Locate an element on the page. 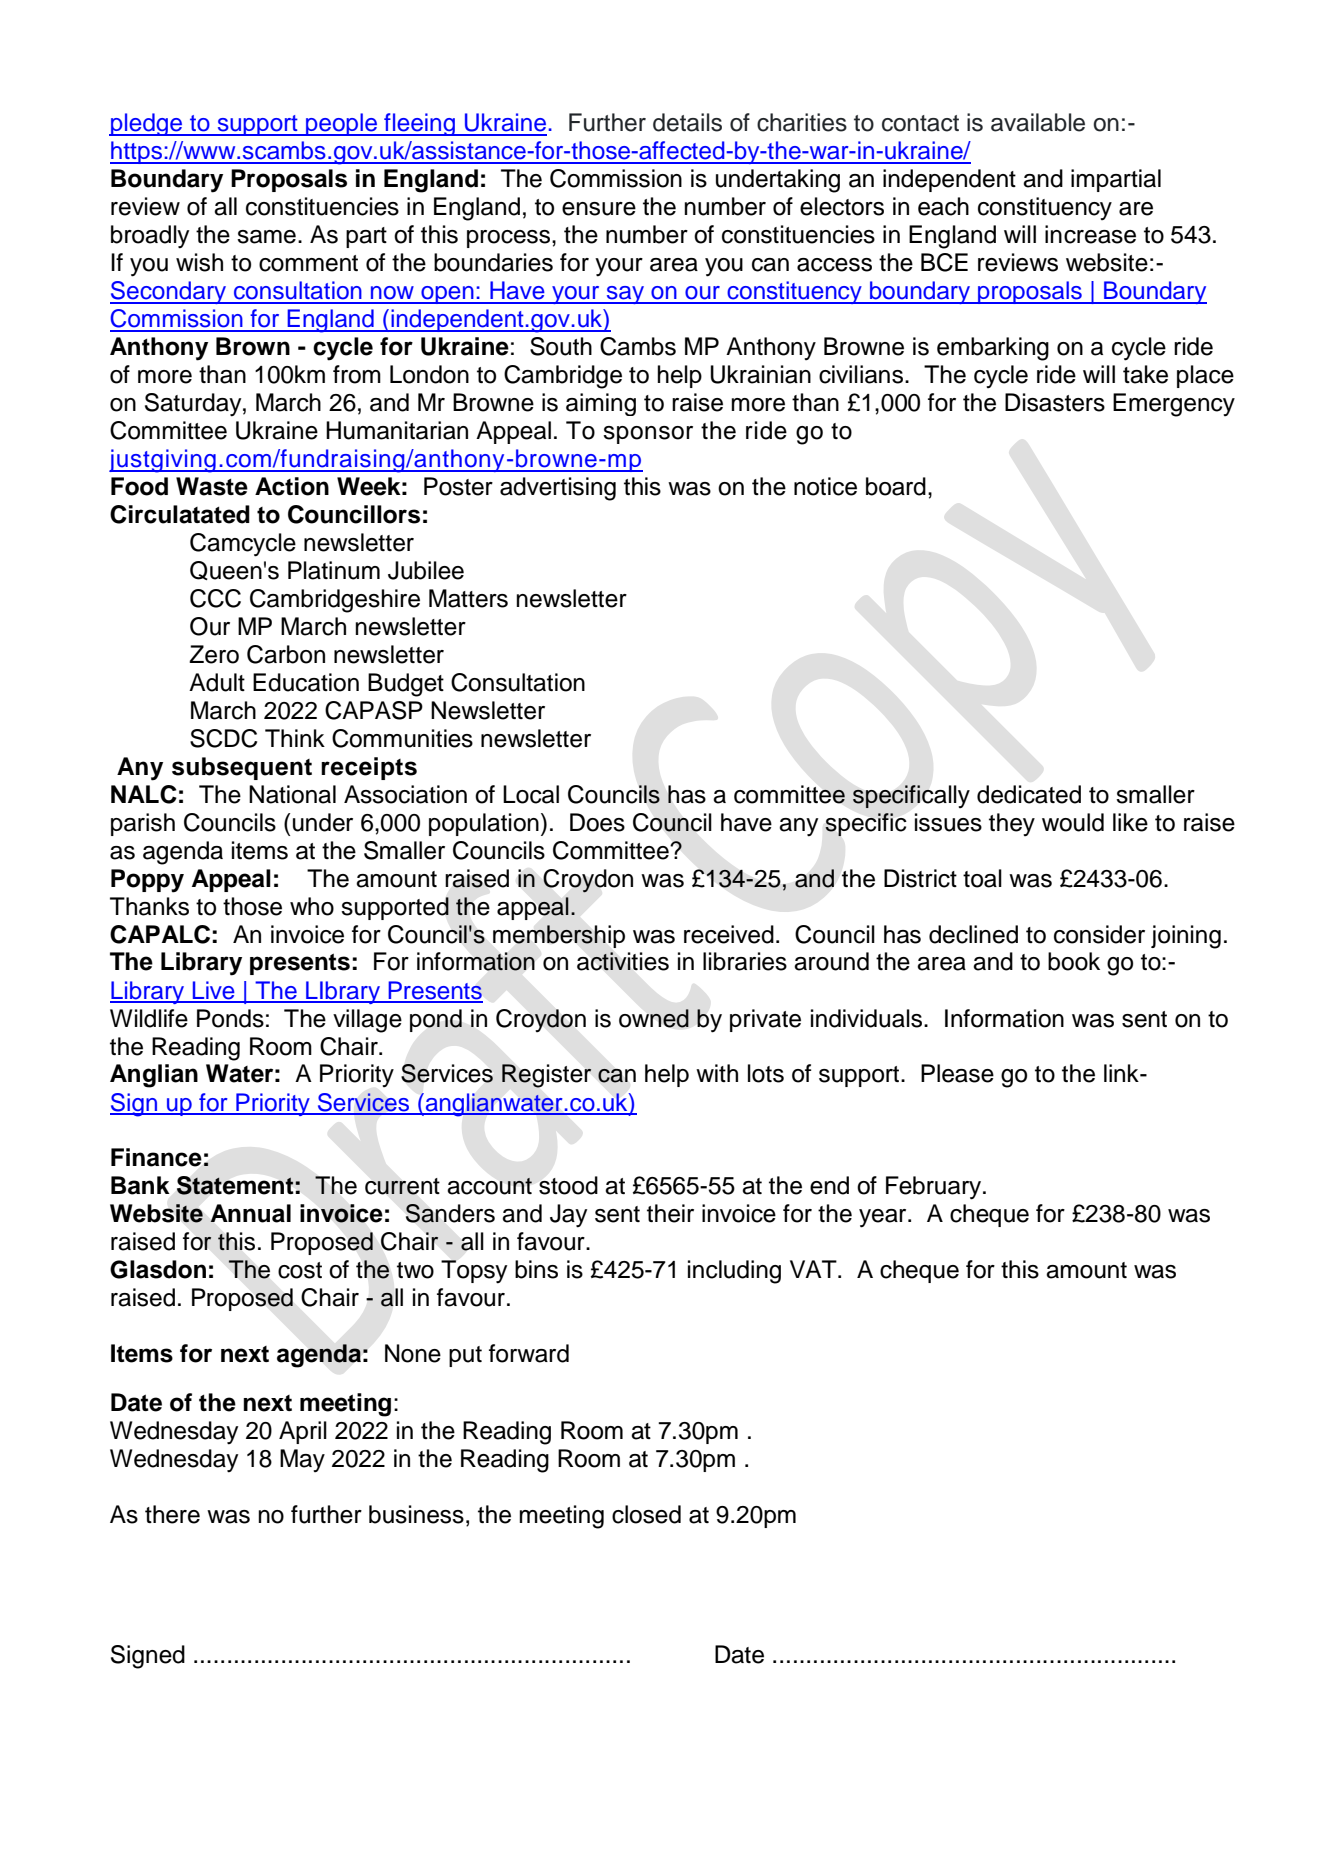  Education is located at coordinates (306, 682).
